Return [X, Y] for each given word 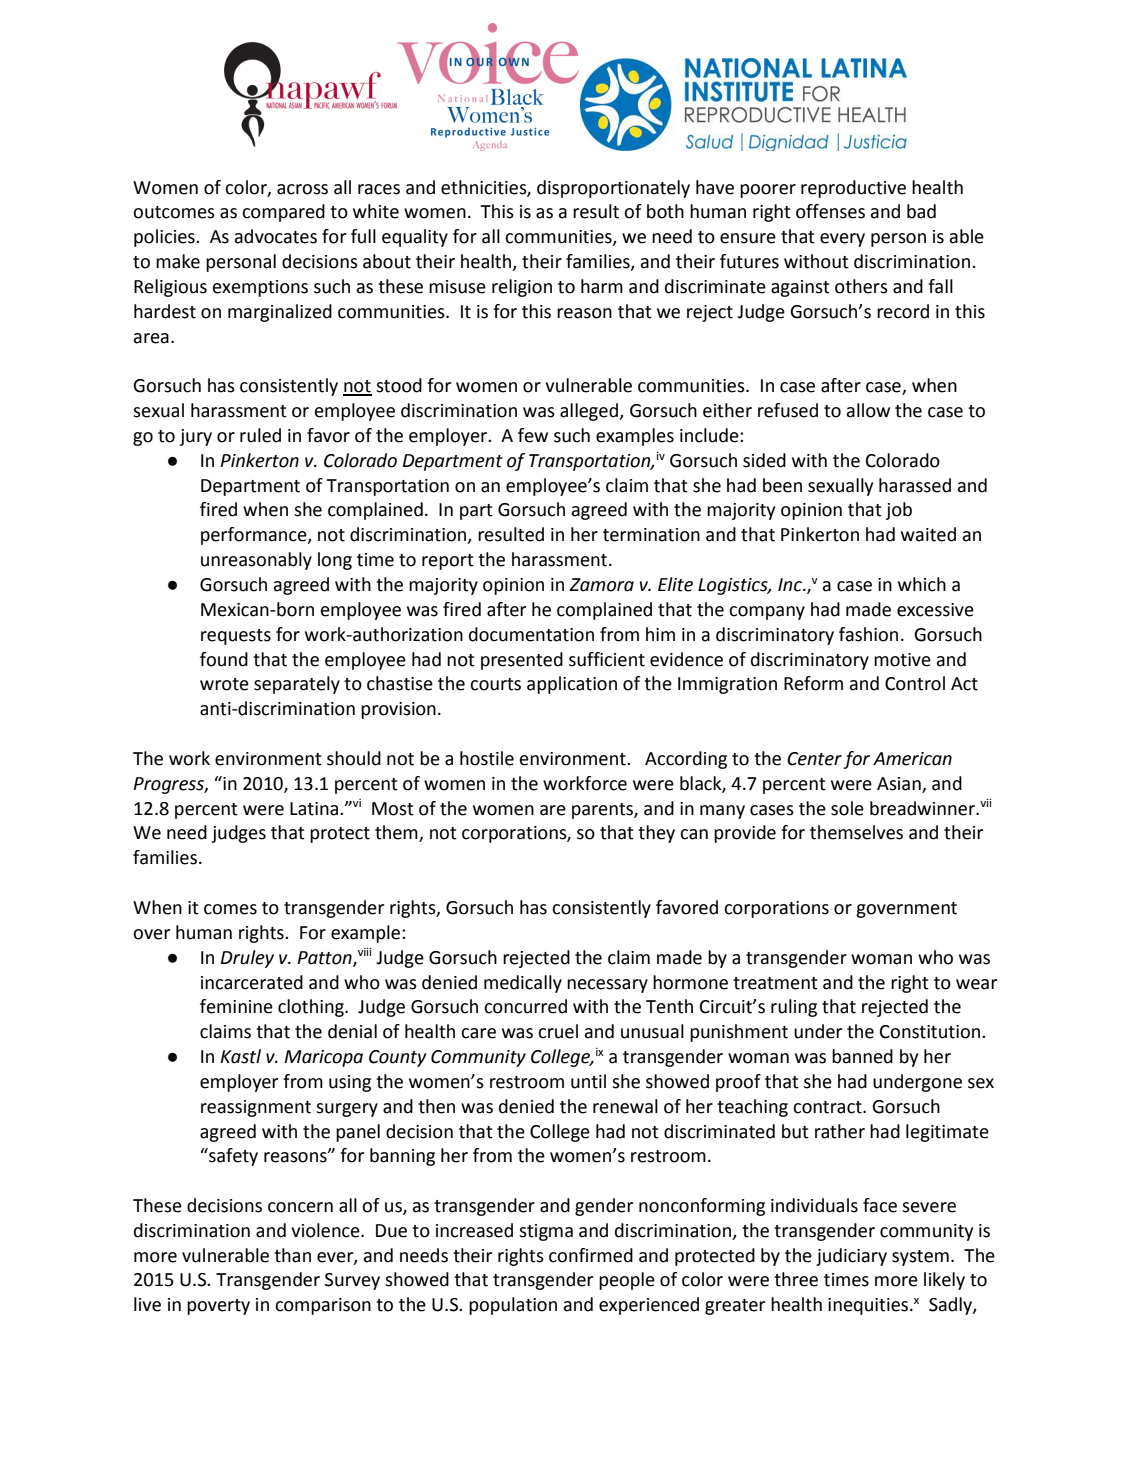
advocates [276, 236]
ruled [260, 435]
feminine [236, 1006]
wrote [224, 684]
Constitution [931, 1032]
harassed [915, 485]
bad [921, 211]
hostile [487, 758]
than [292, 1255]
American [912, 759]
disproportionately [613, 189]
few [533, 435]
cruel [558, 1031]
